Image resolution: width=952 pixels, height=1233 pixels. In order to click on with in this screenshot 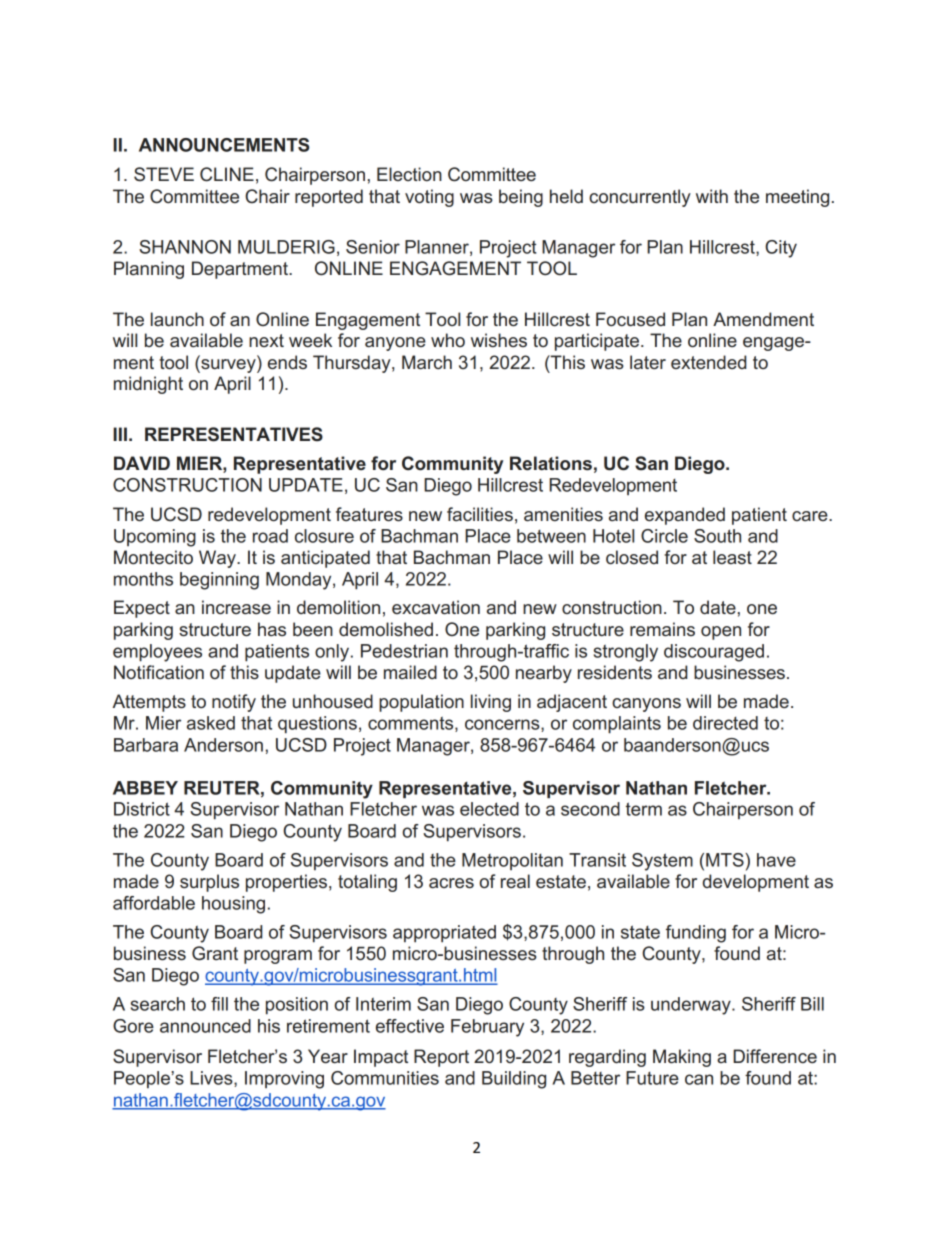, I will do `click(712, 196)`.
